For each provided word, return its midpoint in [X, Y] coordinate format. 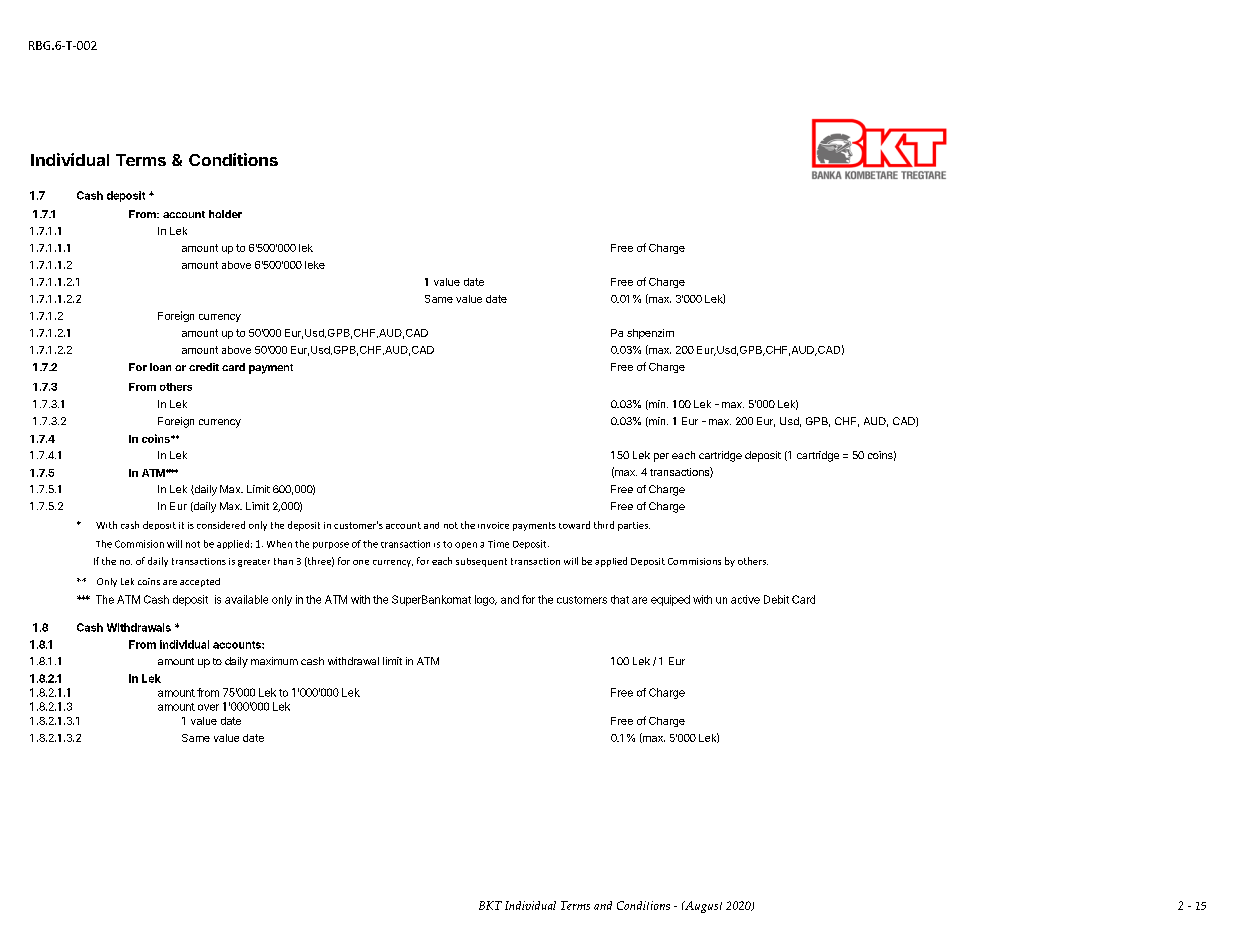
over [208, 707]
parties [634, 526]
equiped [670, 600]
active [745, 599]
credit [204, 367]
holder [225, 214]
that [620, 599]
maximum [274, 661]
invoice [493, 525]
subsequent [481, 562]
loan [160, 367]
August [702, 907]
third [604, 525]
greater [254, 563]
